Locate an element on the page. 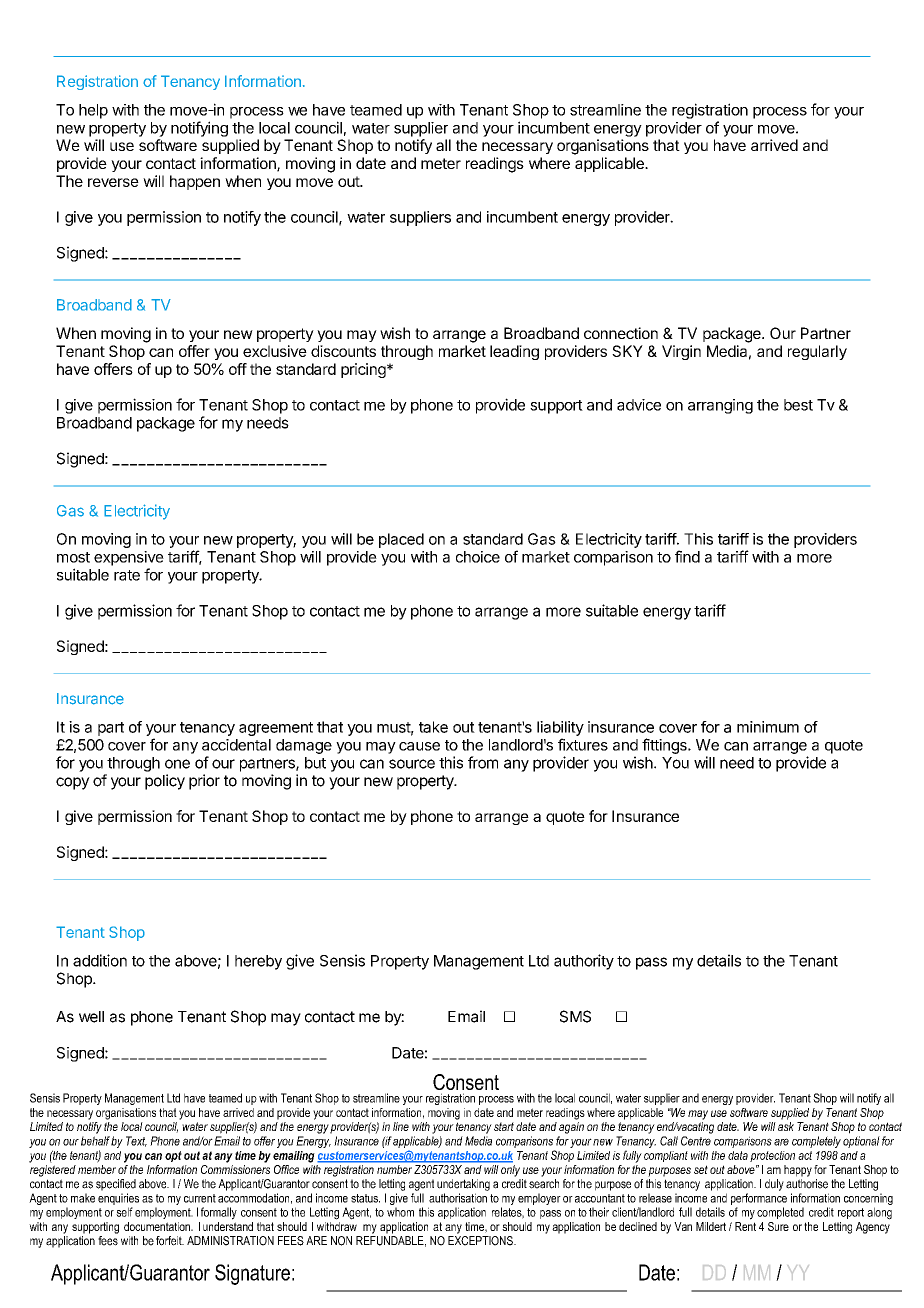 The width and height of the document is (924, 1308). leading is located at coordinates (514, 352).
